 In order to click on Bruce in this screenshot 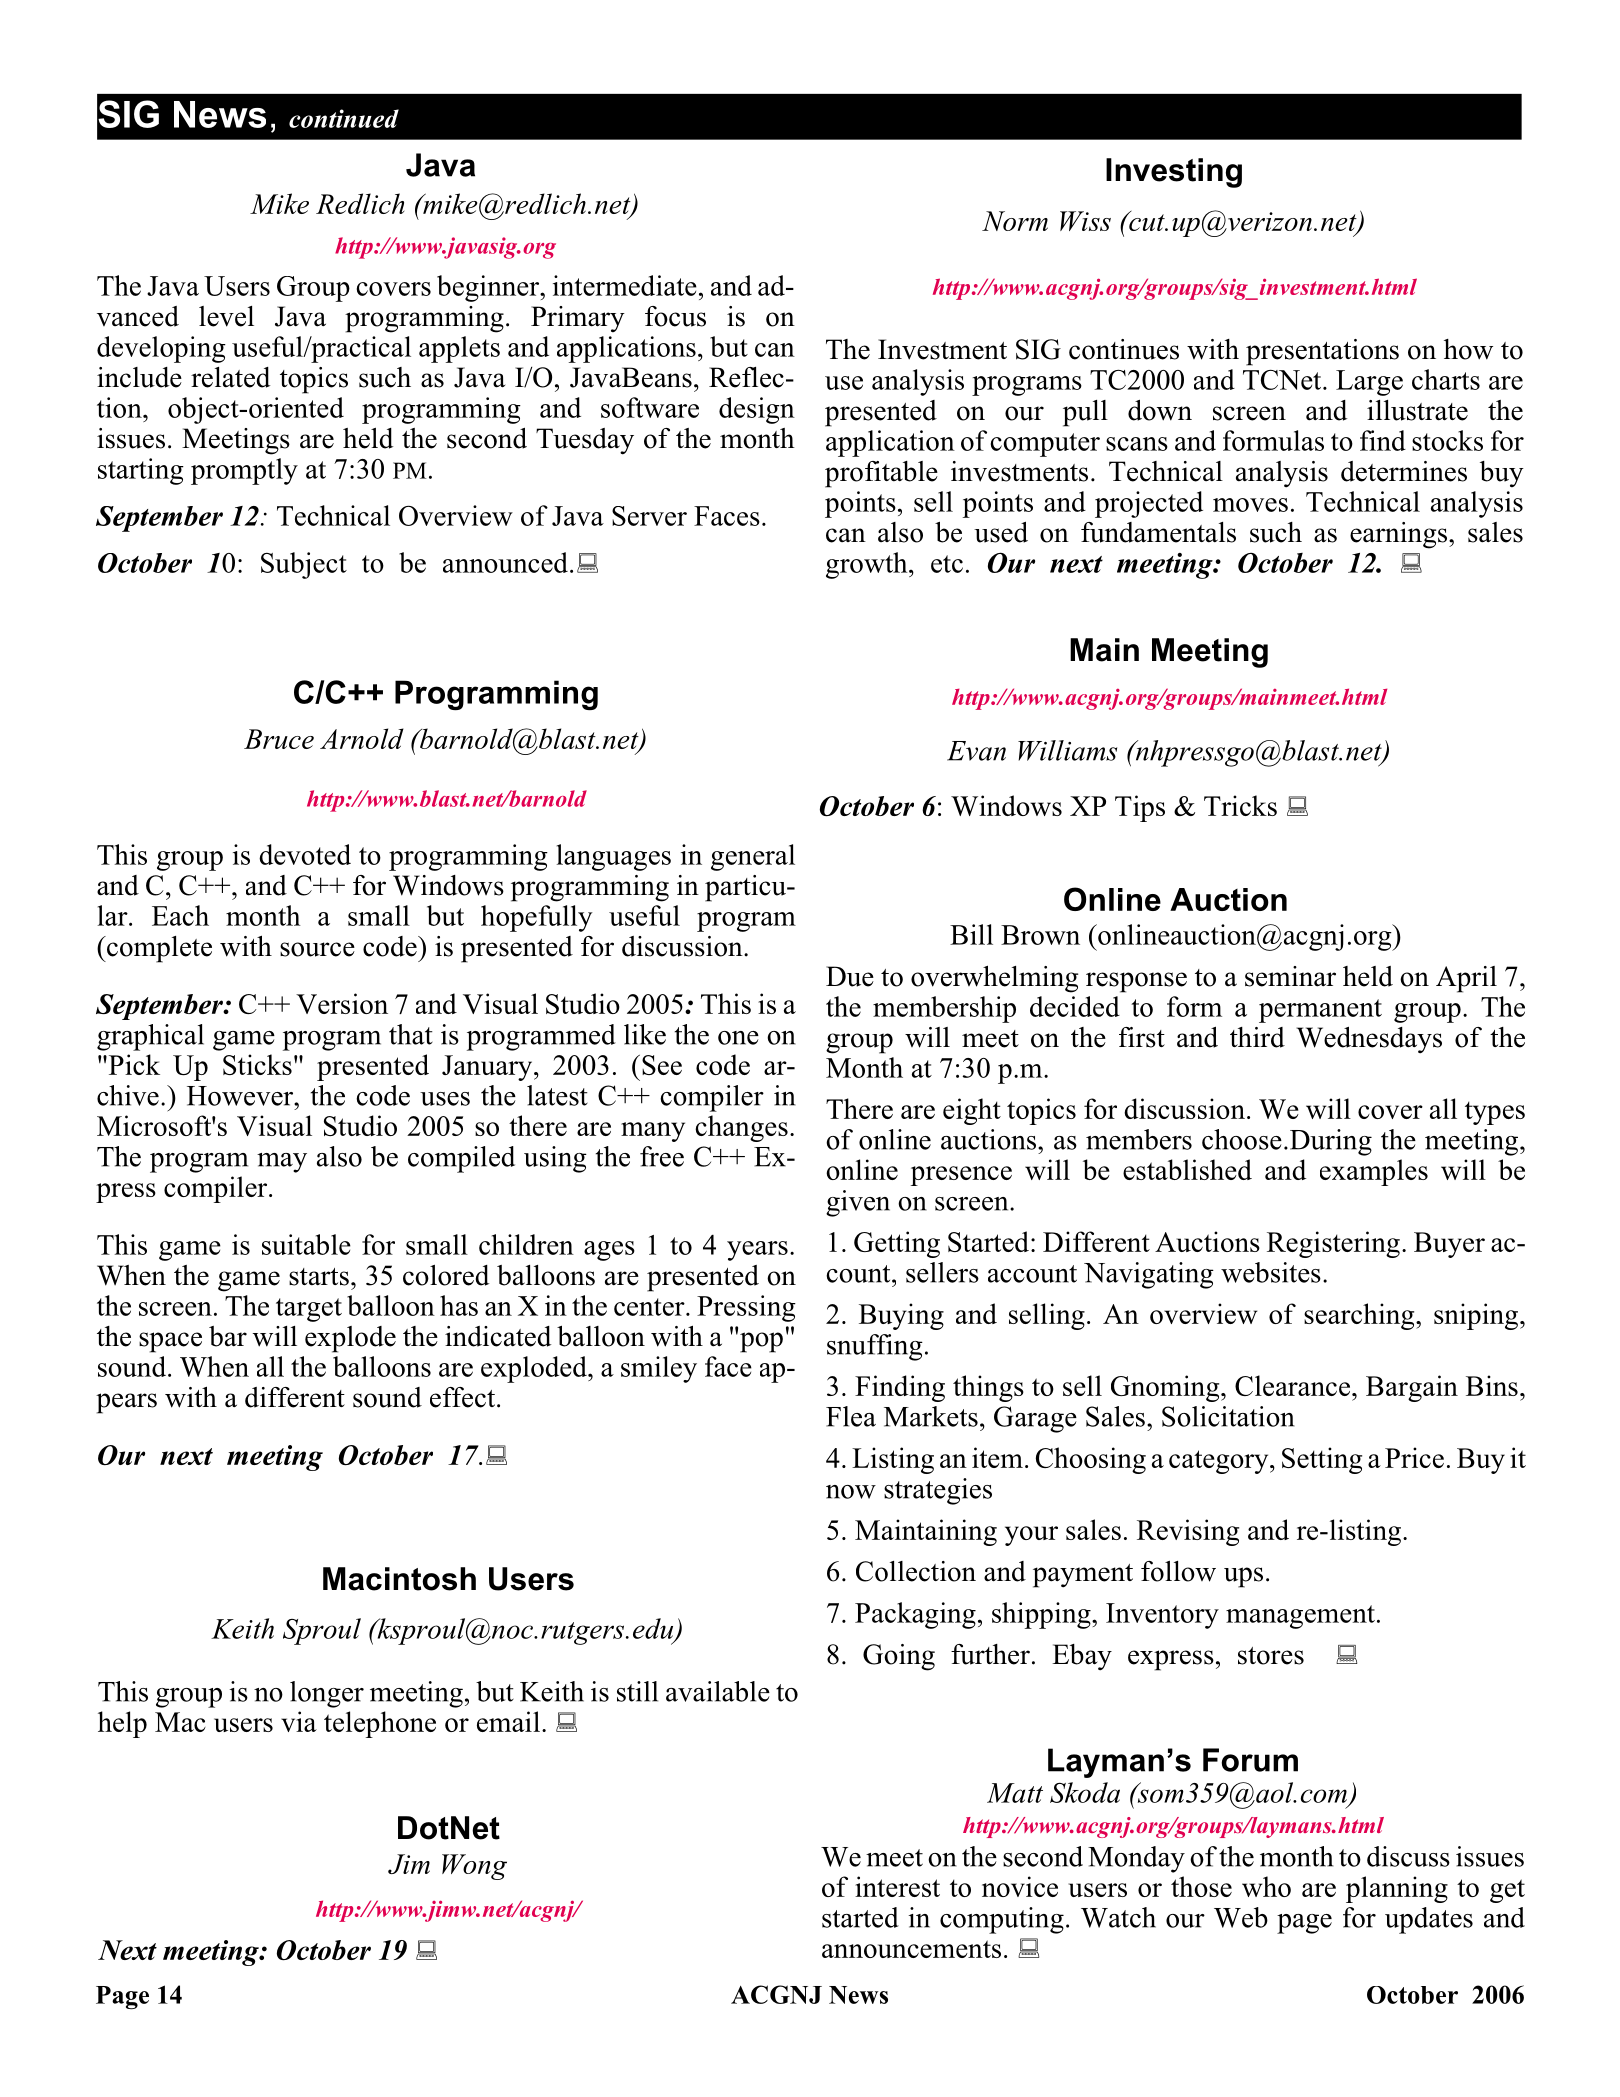, I will do `click(279, 739)`.
